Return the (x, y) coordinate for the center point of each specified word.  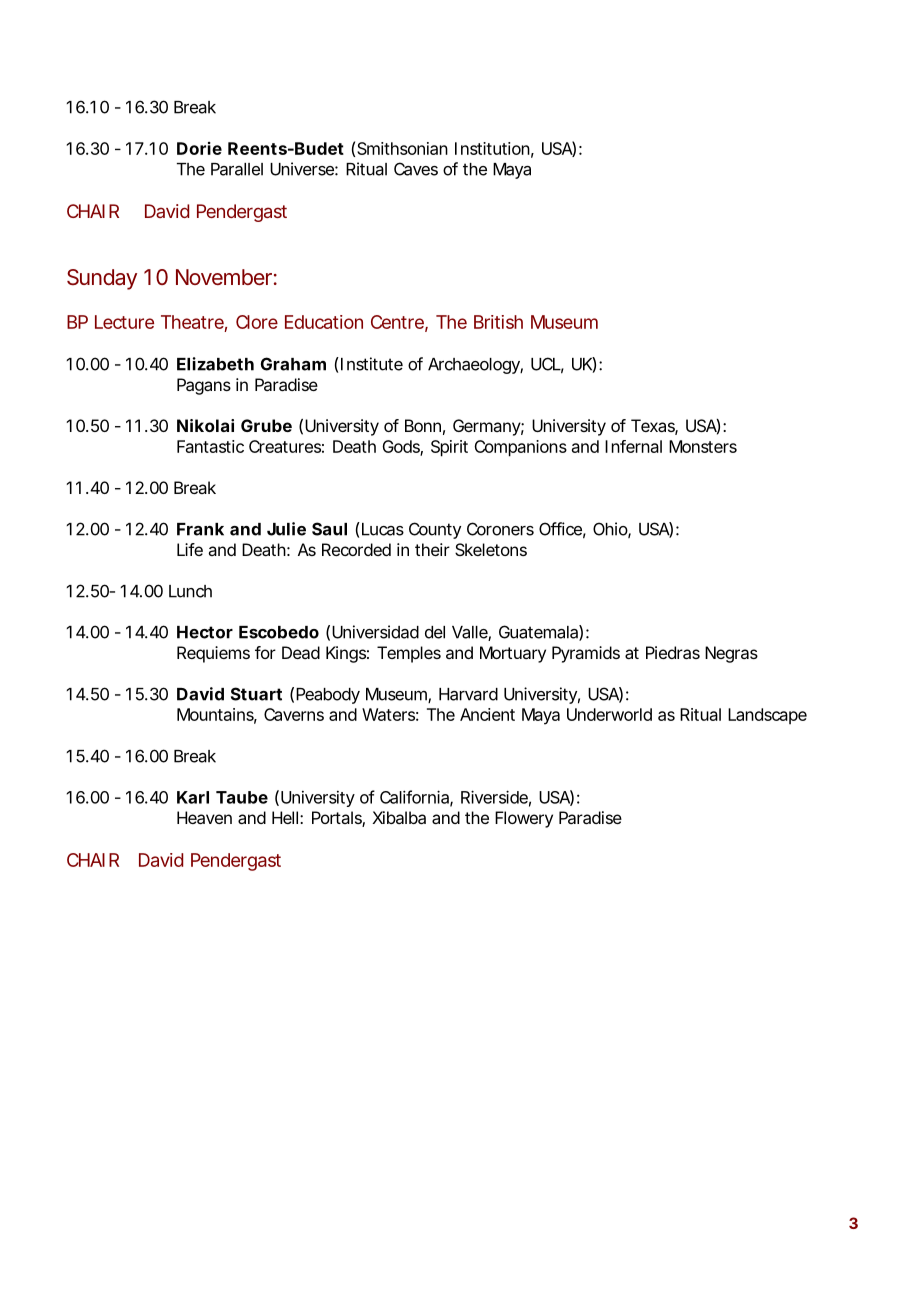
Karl (193, 797)
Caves (416, 169)
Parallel (237, 169)
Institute (372, 364)
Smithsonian (402, 148)
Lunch (190, 591)
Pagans (204, 386)
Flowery (524, 819)
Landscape (767, 716)
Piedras (673, 652)
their (432, 549)
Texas (654, 427)
